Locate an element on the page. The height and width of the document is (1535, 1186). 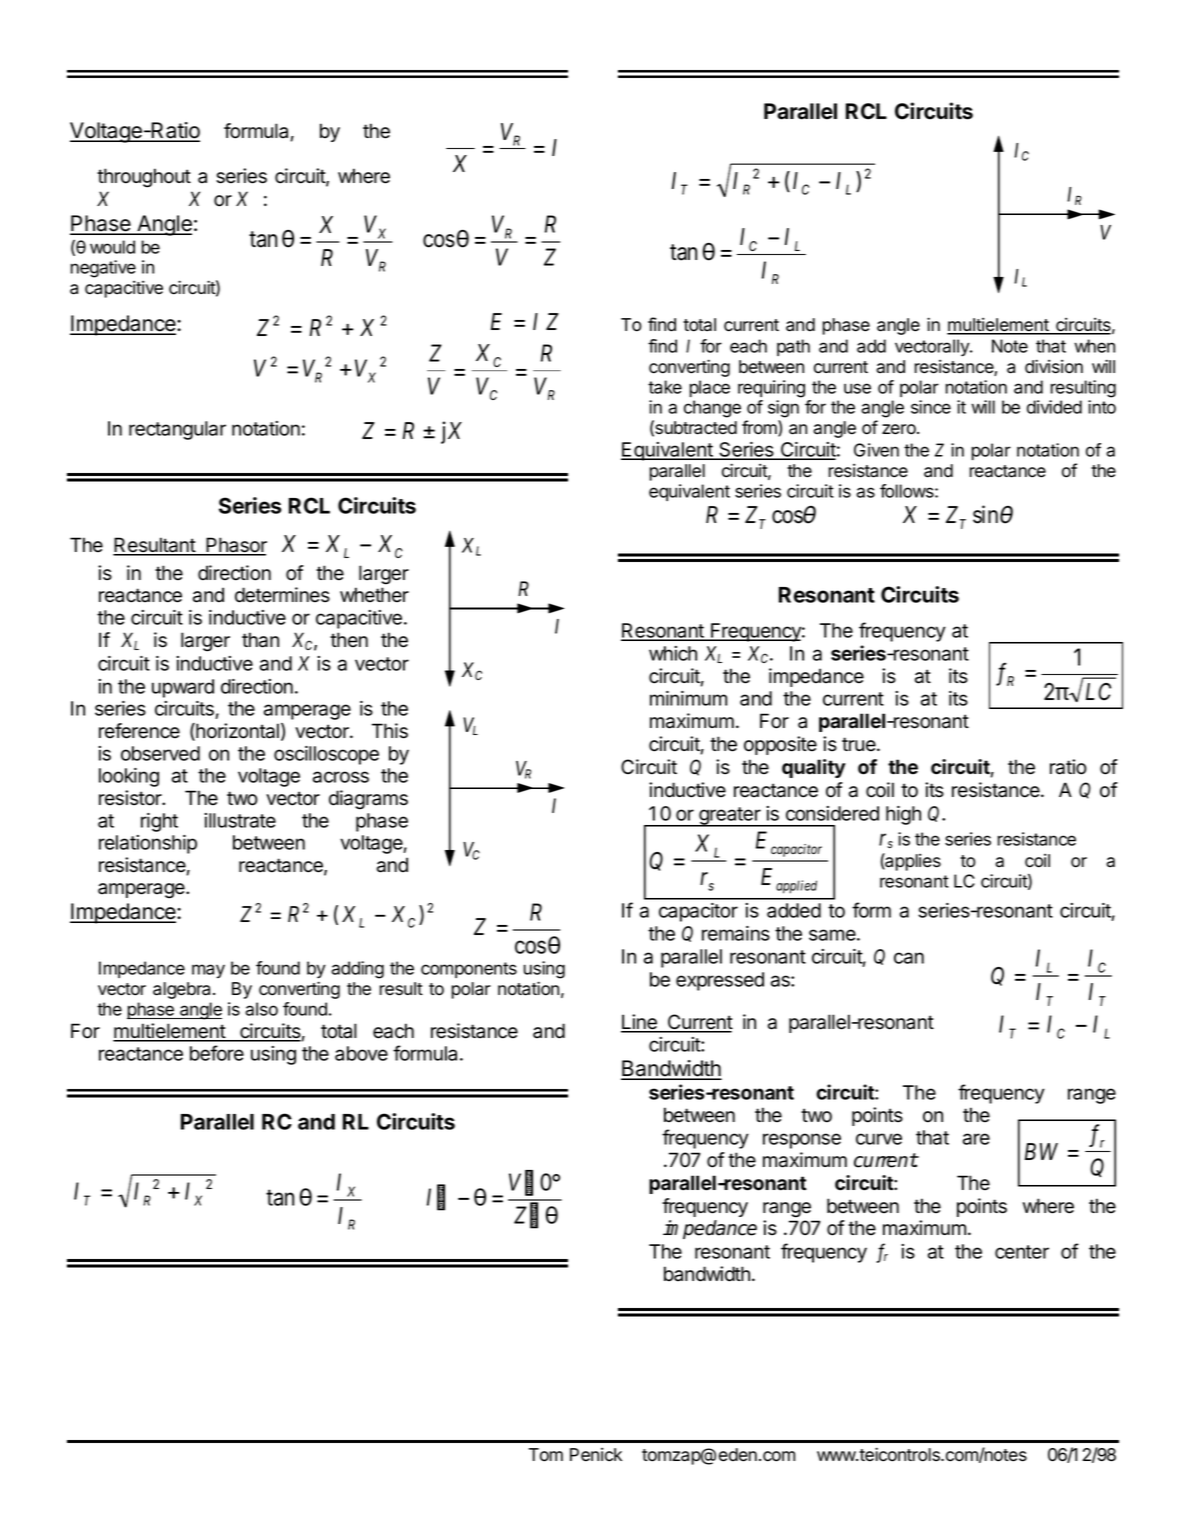
since is located at coordinates (931, 407).
